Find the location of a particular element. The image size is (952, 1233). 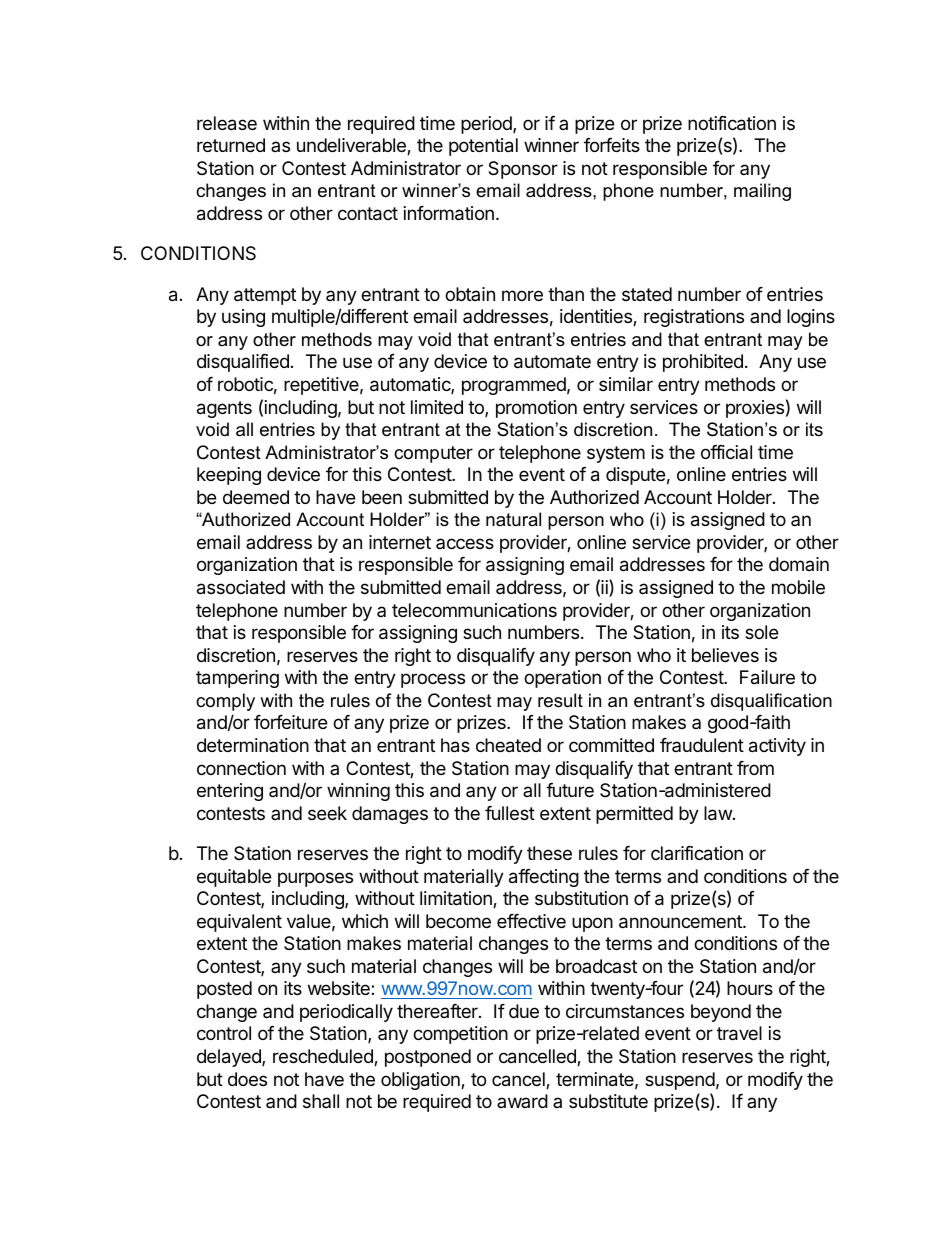

returned is located at coordinates (231, 145).
